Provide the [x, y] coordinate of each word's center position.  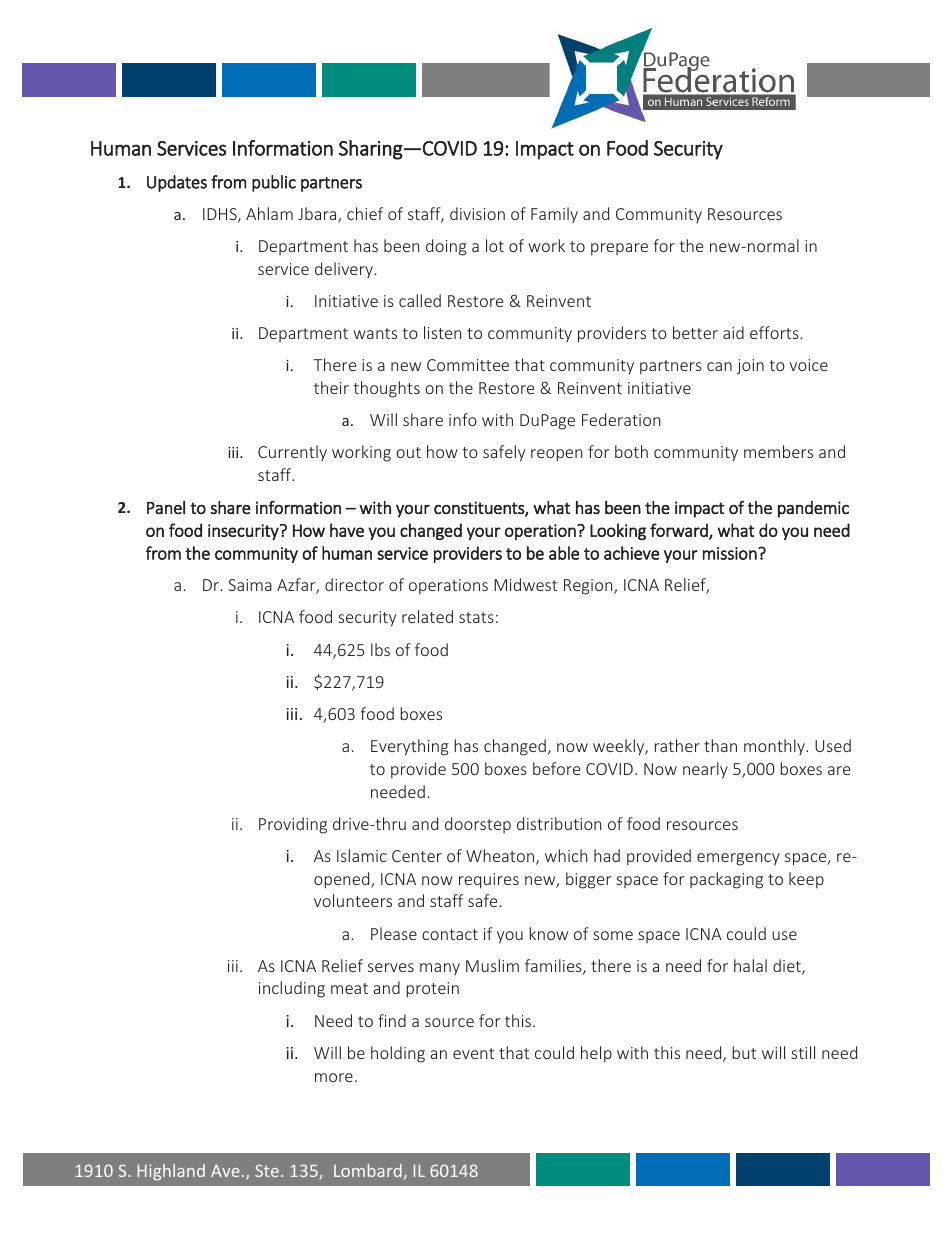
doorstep [478, 825]
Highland [171, 1172]
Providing [293, 825]
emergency [738, 859]
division [477, 213]
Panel [166, 507]
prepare [619, 249]
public [274, 183]
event [473, 1053]
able [564, 553]
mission [731, 553]
